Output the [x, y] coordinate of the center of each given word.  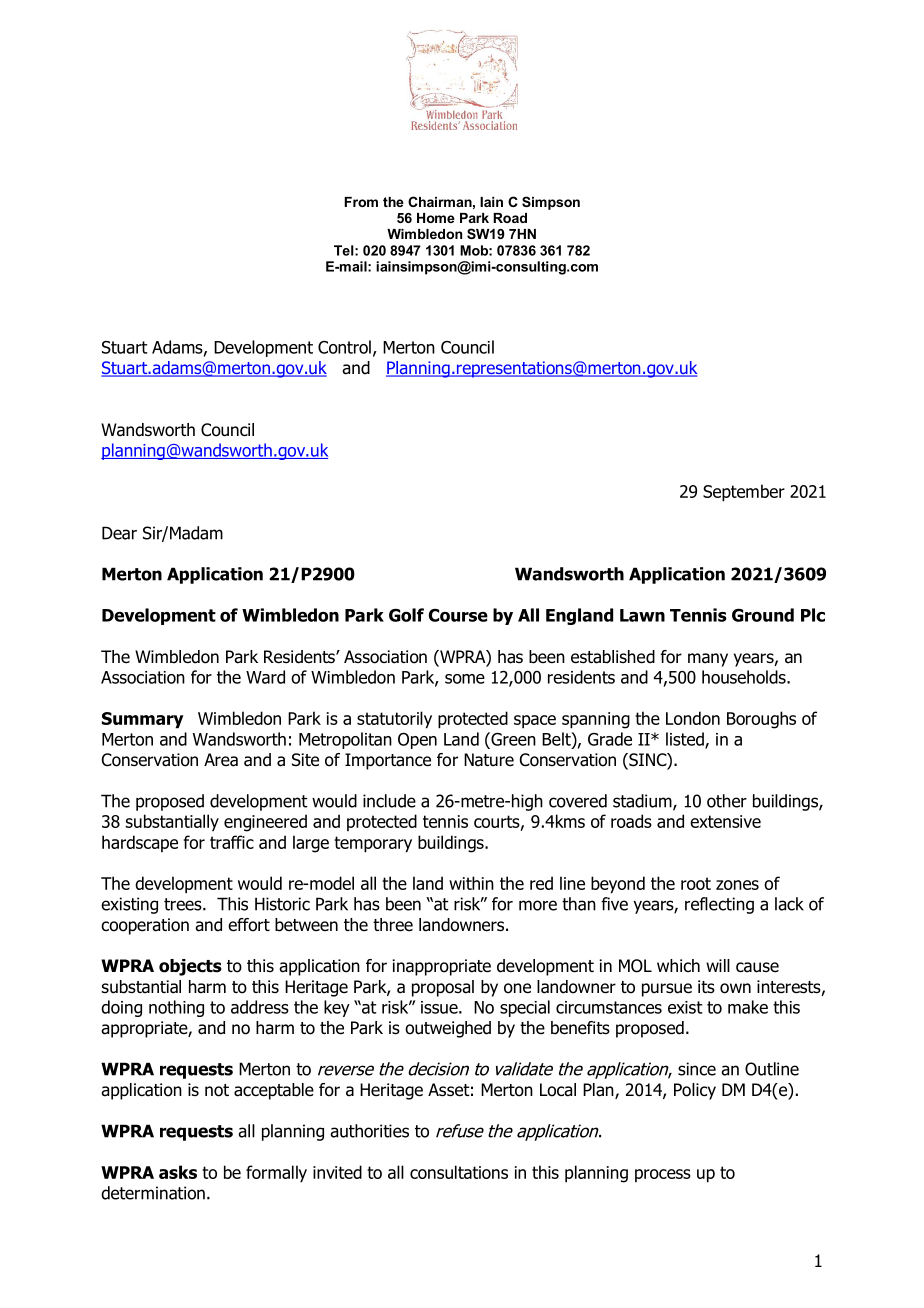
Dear [119, 533]
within [471, 883]
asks [178, 1172]
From [361, 202]
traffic [232, 842]
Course [458, 615]
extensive [725, 821]
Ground [763, 615]
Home [436, 218]
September [744, 493]
